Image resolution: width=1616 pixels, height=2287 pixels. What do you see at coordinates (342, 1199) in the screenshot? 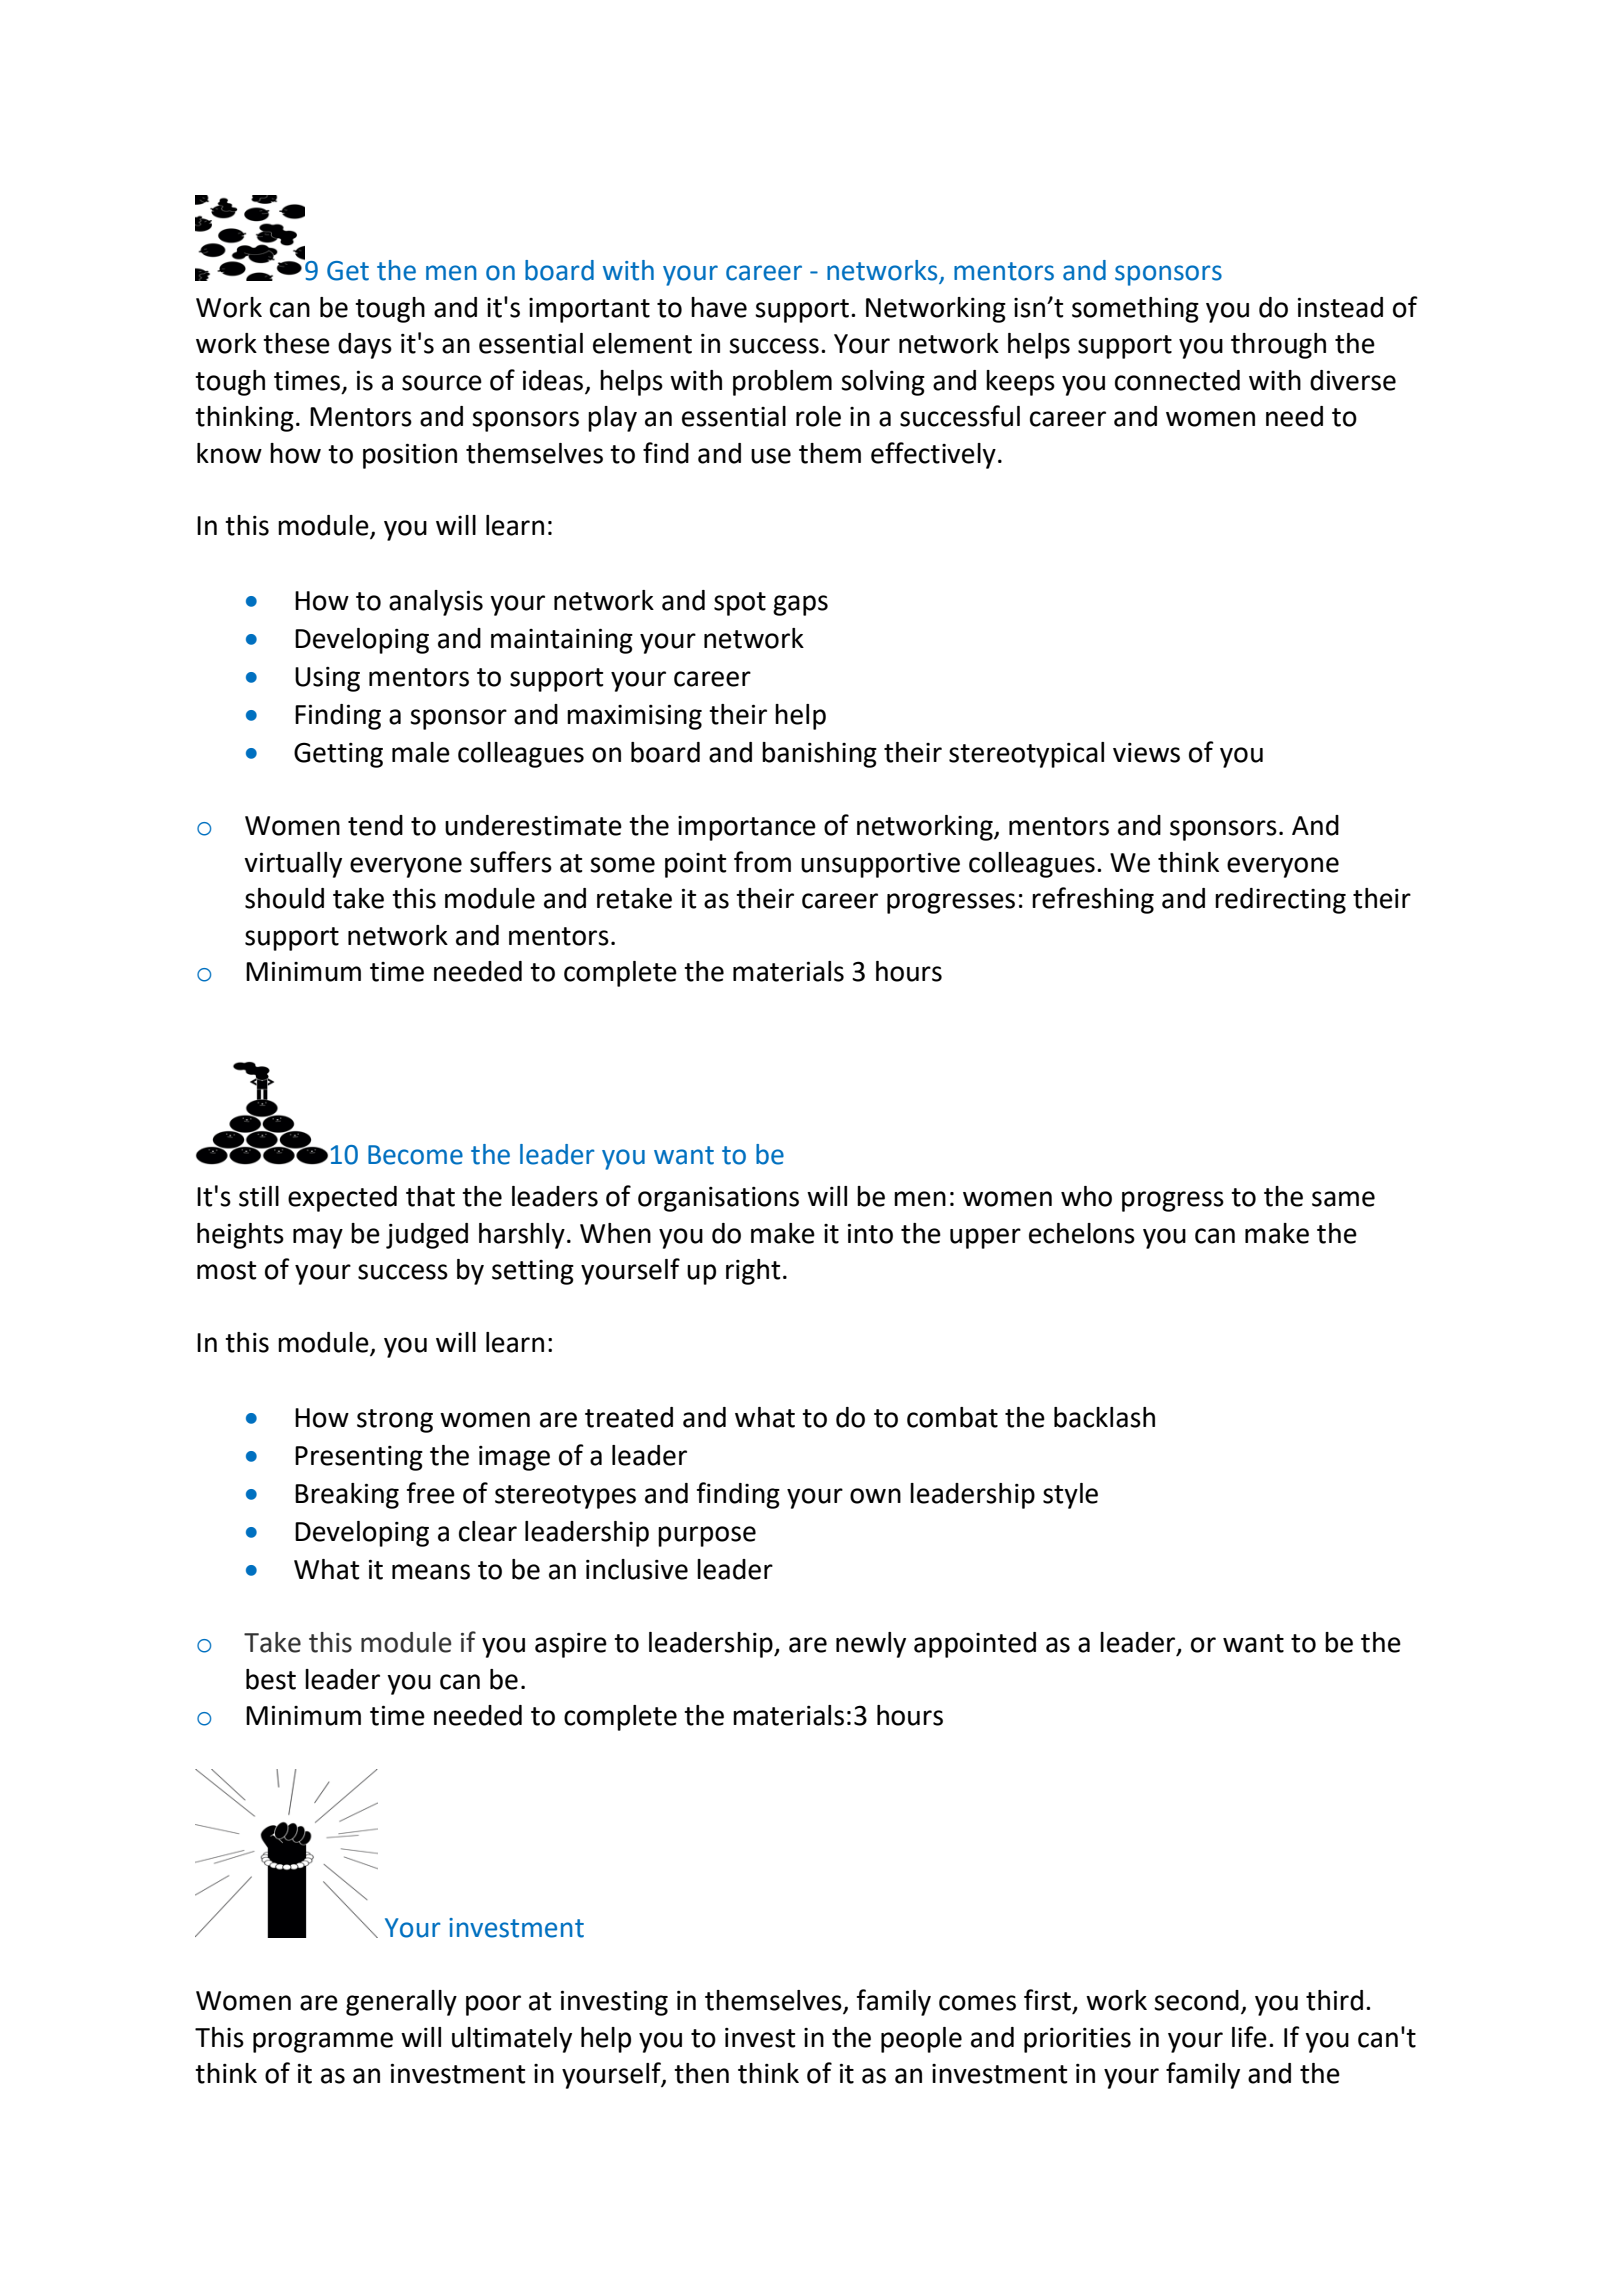
I see `expected` at bounding box center [342, 1199].
